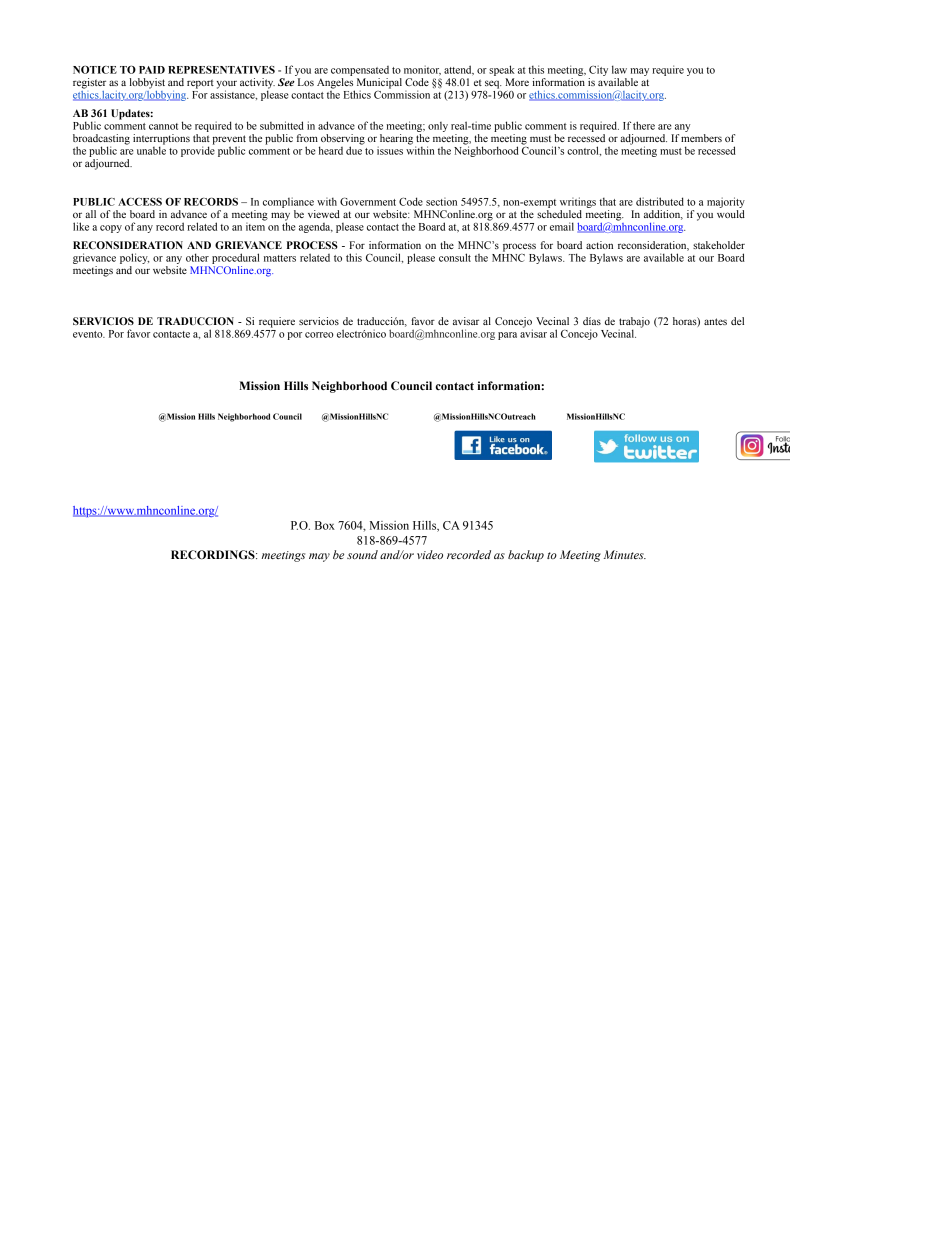 The height and width of the document is (1233, 952). What do you see at coordinates (134, 258) in the document?
I see `policy` at bounding box center [134, 258].
